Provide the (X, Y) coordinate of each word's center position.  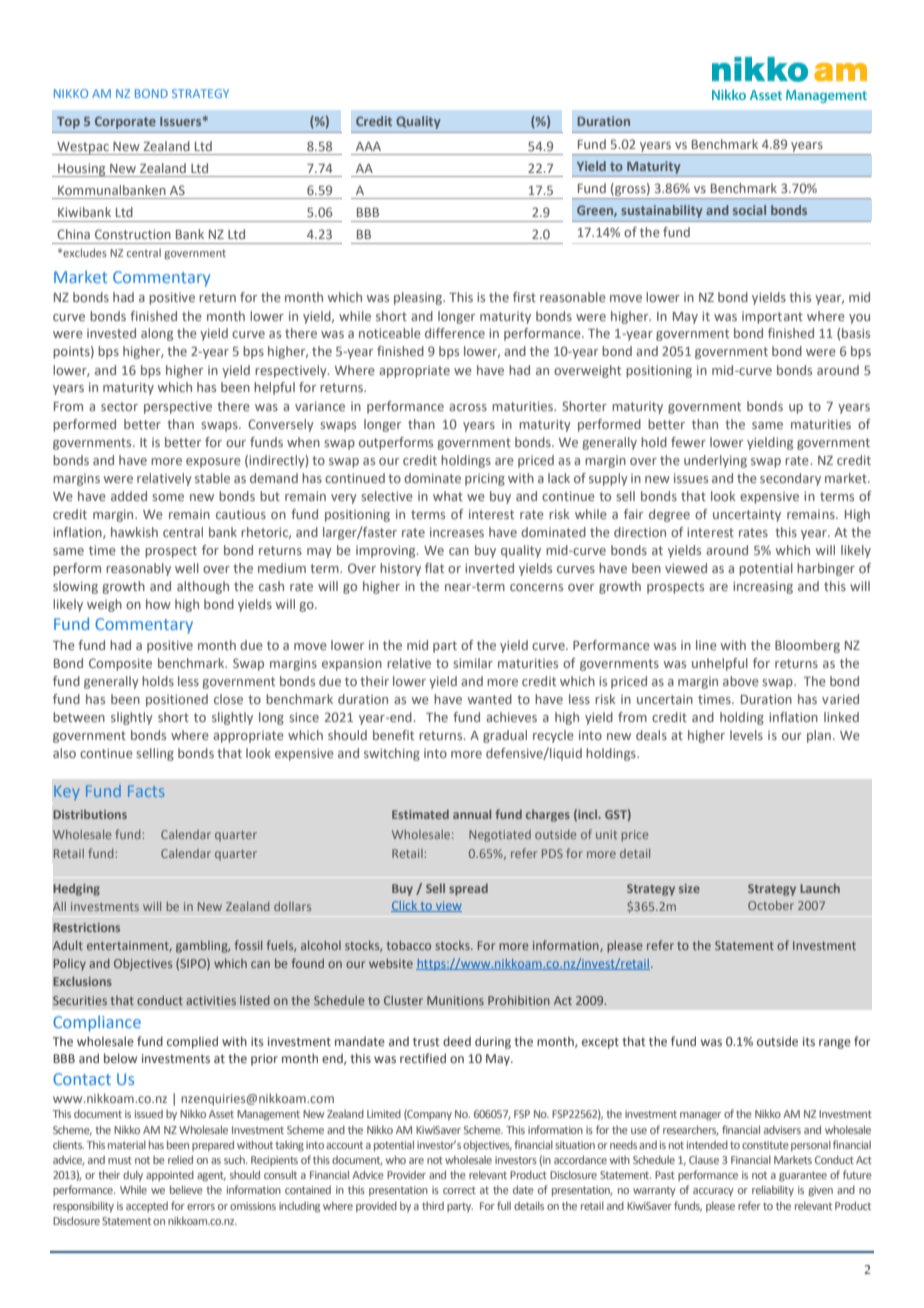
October (771, 905)
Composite (120, 664)
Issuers (182, 121)
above (741, 681)
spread (468, 889)
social (749, 210)
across (468, 407)
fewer (688, 442)
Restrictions (86, 927)
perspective (178, 407)
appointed (170, 1176)
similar (473, 663)
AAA (368, 146)
